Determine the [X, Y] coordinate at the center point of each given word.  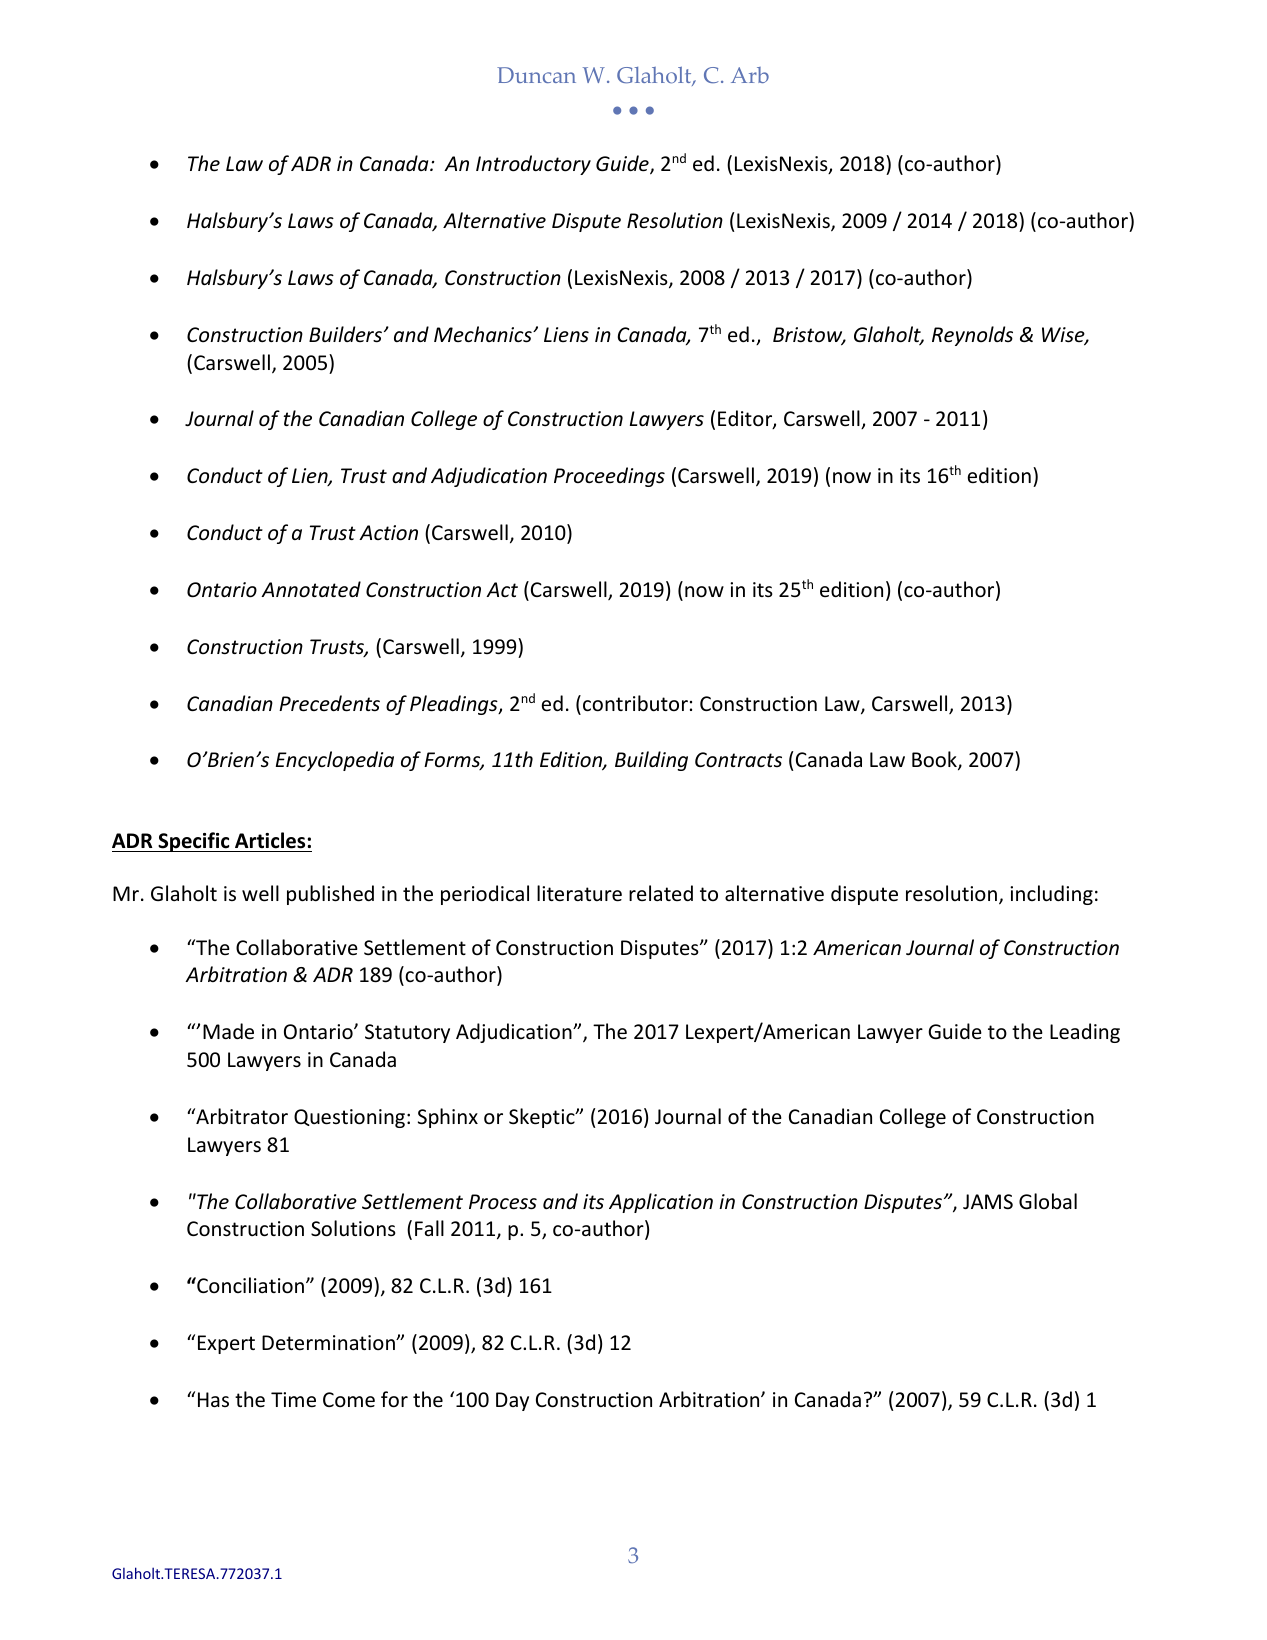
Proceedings [609, 477]
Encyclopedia [335, 761]
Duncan [536, 75]
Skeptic [543, 1118]
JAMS [988, 1201]
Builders [345, 334]
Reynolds [972, 336]
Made [228, 1031]
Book [935, 761]
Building [651, 761]
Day [512, 1401]
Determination [329, 1343]
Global [1048, 1201]
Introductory [533, 165]
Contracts [738, 760]
